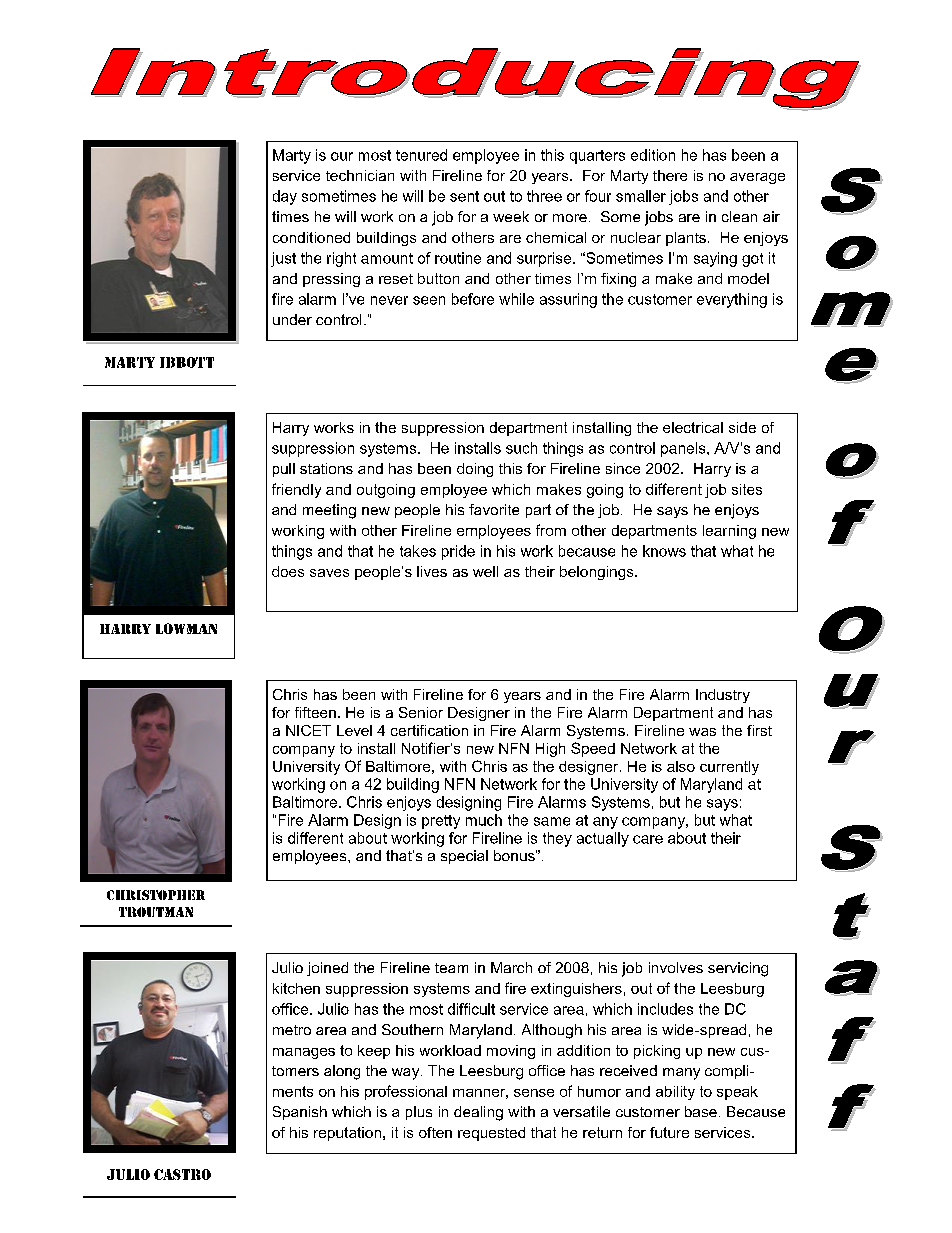  Describe the element at coordinates (669, 1132) in the image. I see `future` at that location.
